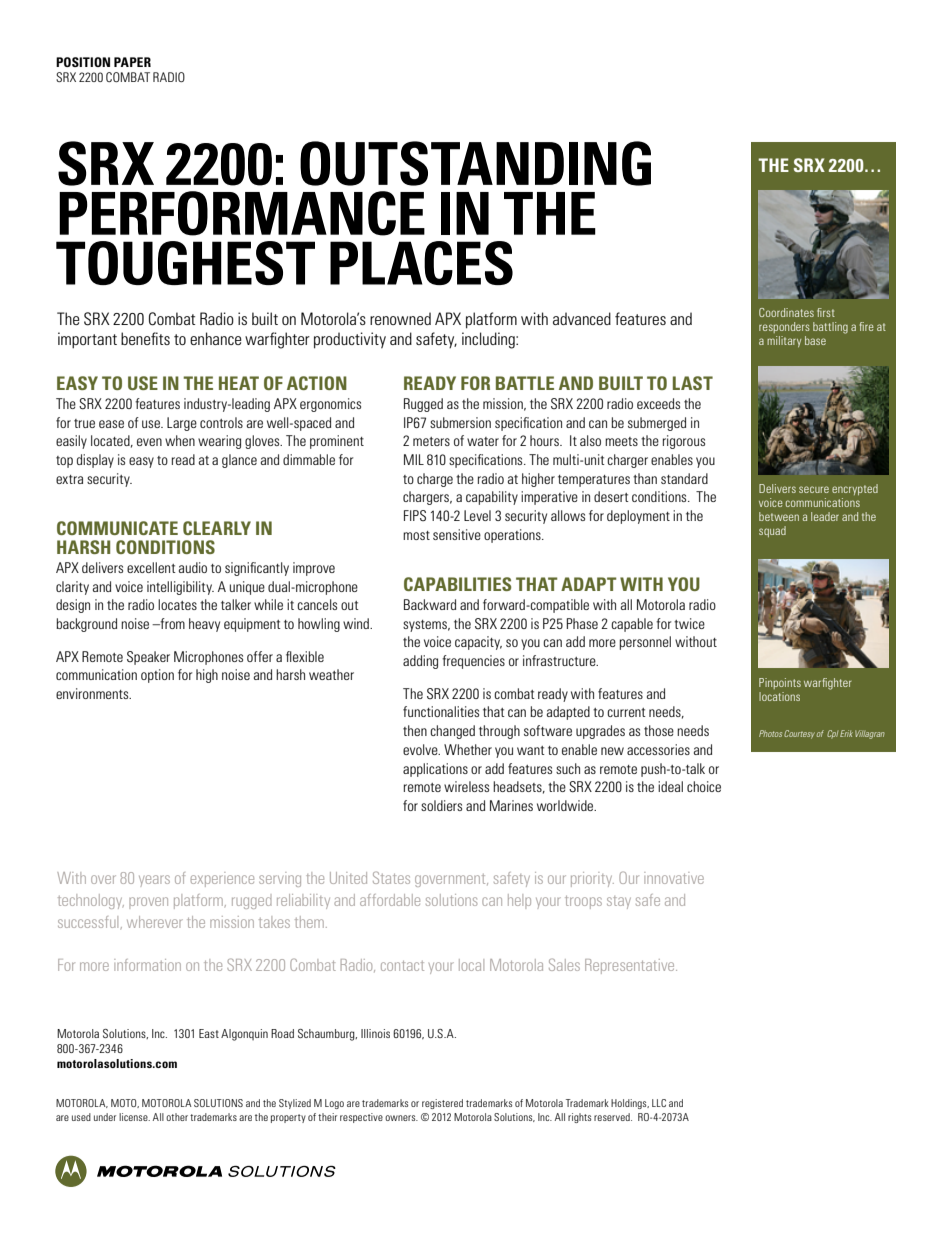 The image size is (952, 1233). Describe the element at coordinates (441, 711) in the screenshot. I see `functionalities` at that location.
